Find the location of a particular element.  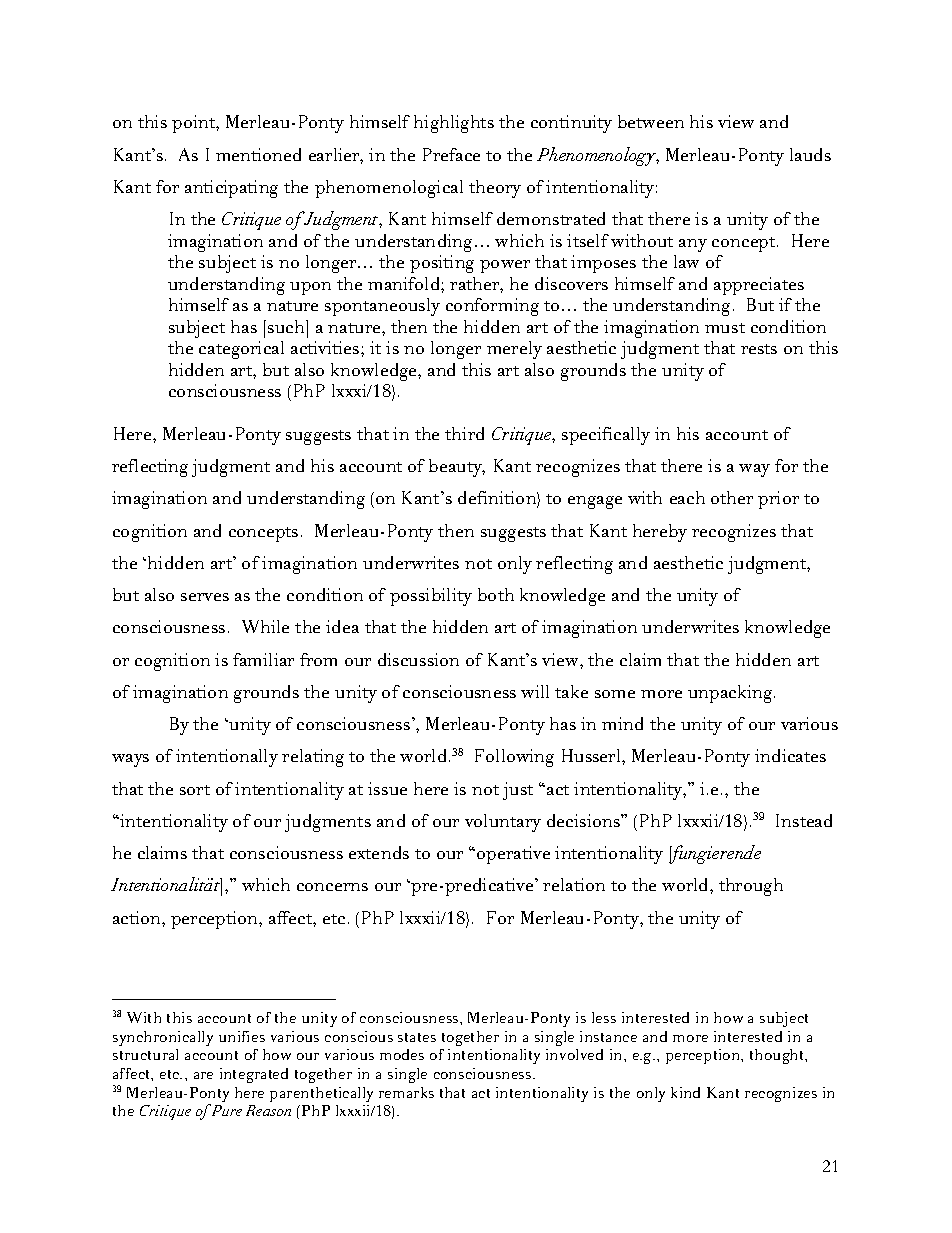

indicates is located at coordinates (790, 755).
